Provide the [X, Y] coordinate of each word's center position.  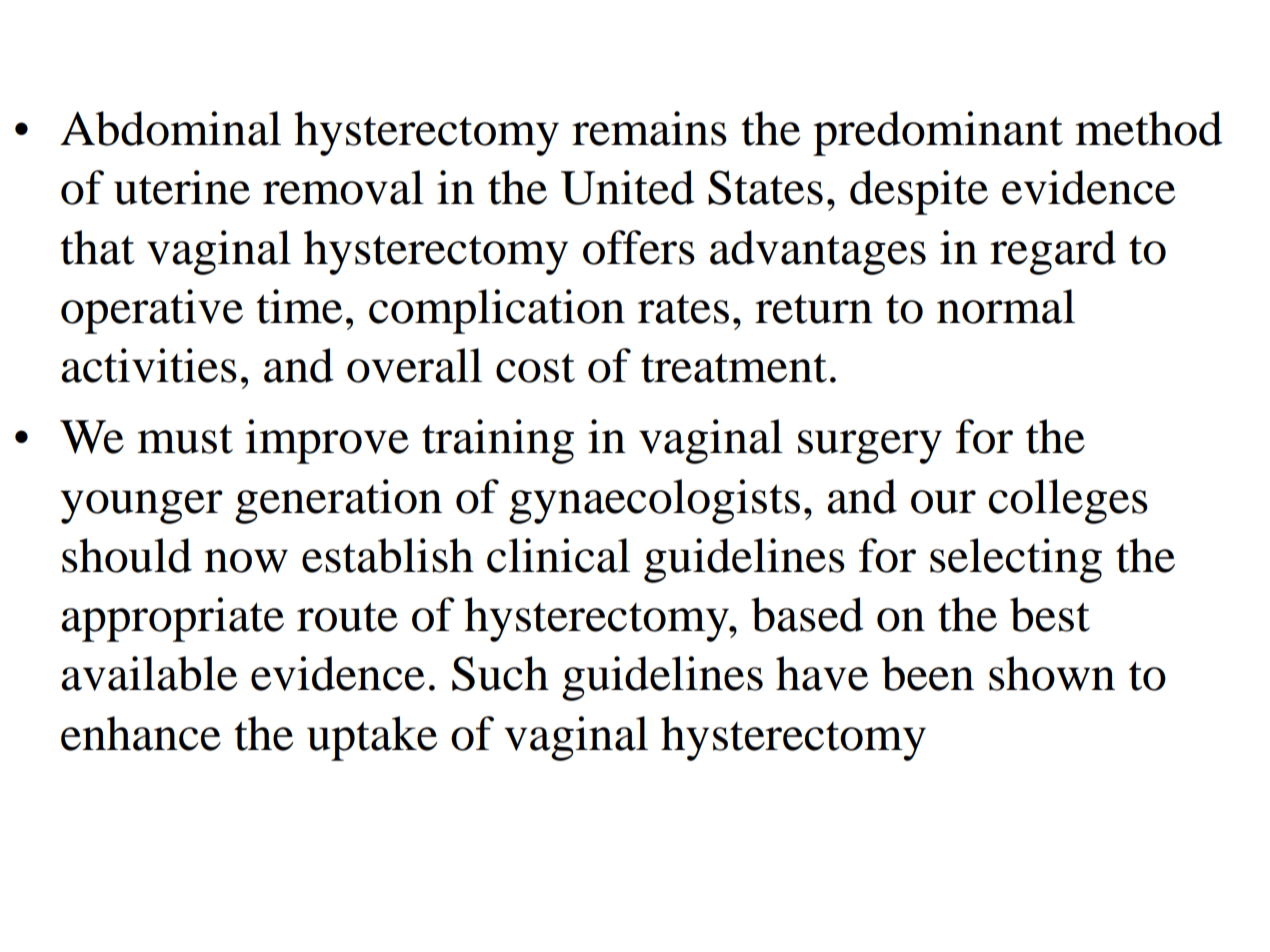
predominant [938, 133]
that [97, 247]
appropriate [172, 619]
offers [639, 247]
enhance [141, 733]
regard [1053, 252]
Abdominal [170, 128]
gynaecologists [654, 501]
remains [649, 128]
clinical [558, 555]
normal [1006, 306]
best [1050, 614]
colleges [1068, 501]
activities [149, 365]
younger [141, 507]
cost [535, 368]
